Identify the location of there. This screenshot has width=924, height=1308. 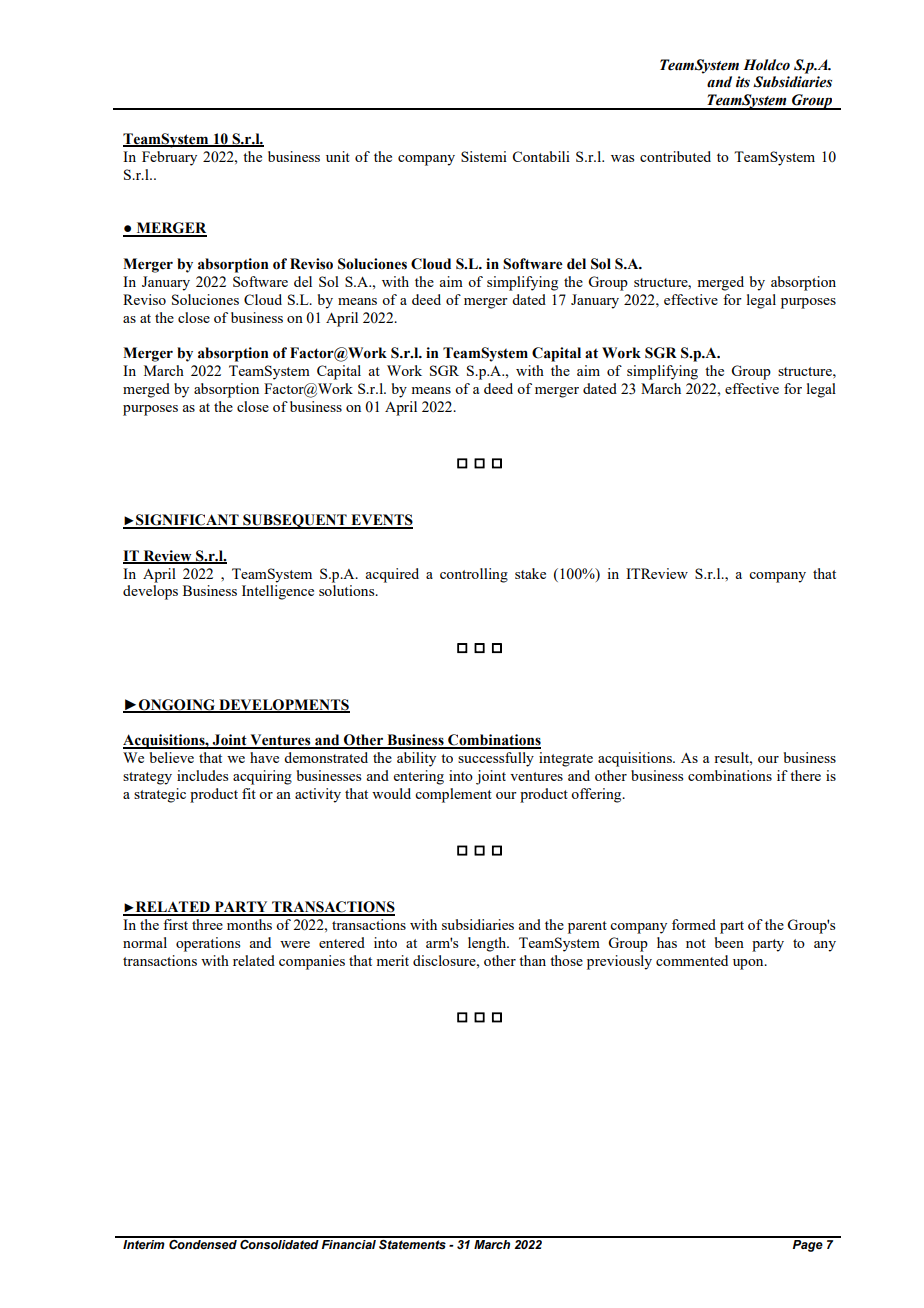
(805, 775).
